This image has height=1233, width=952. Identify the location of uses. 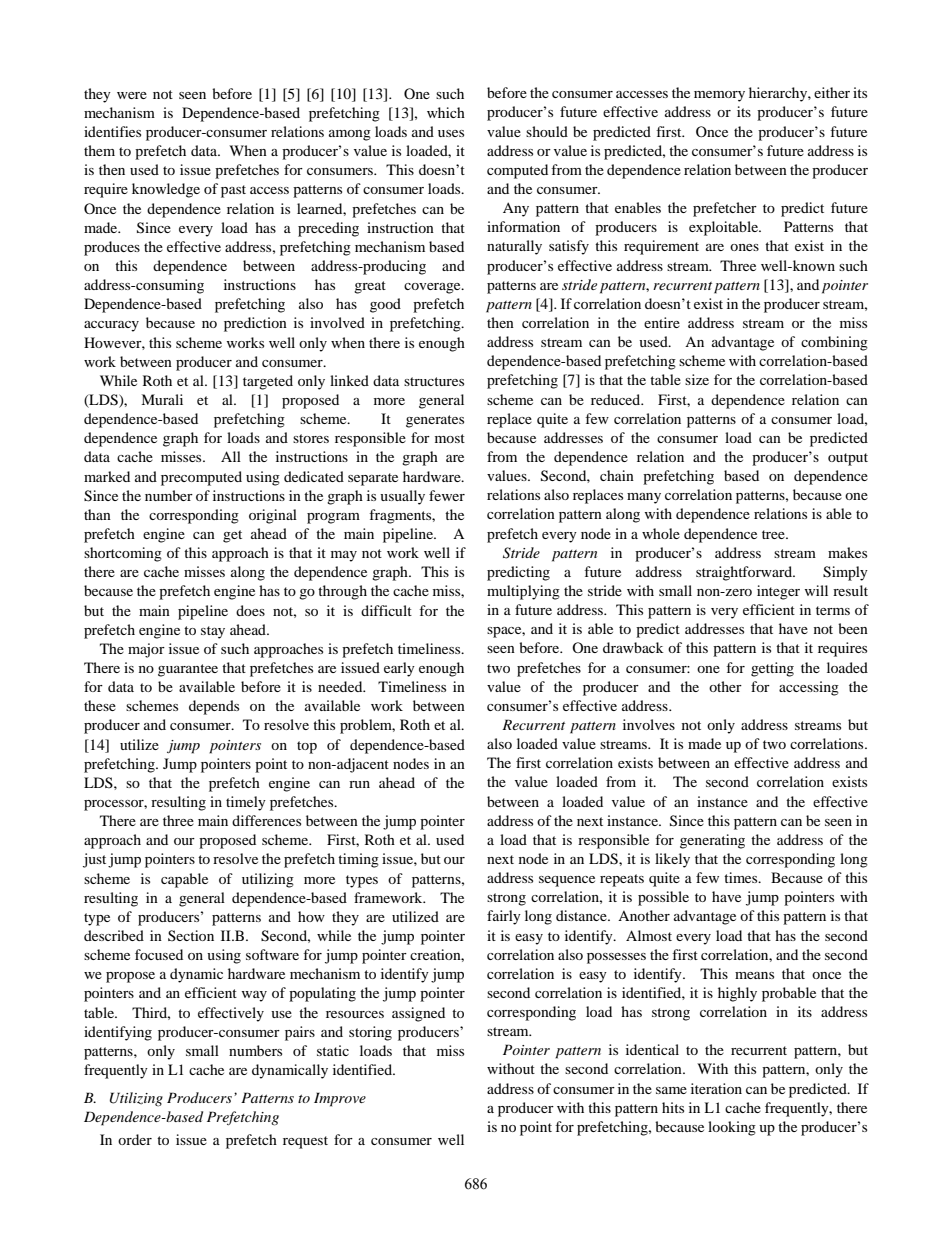
(451, 133).
